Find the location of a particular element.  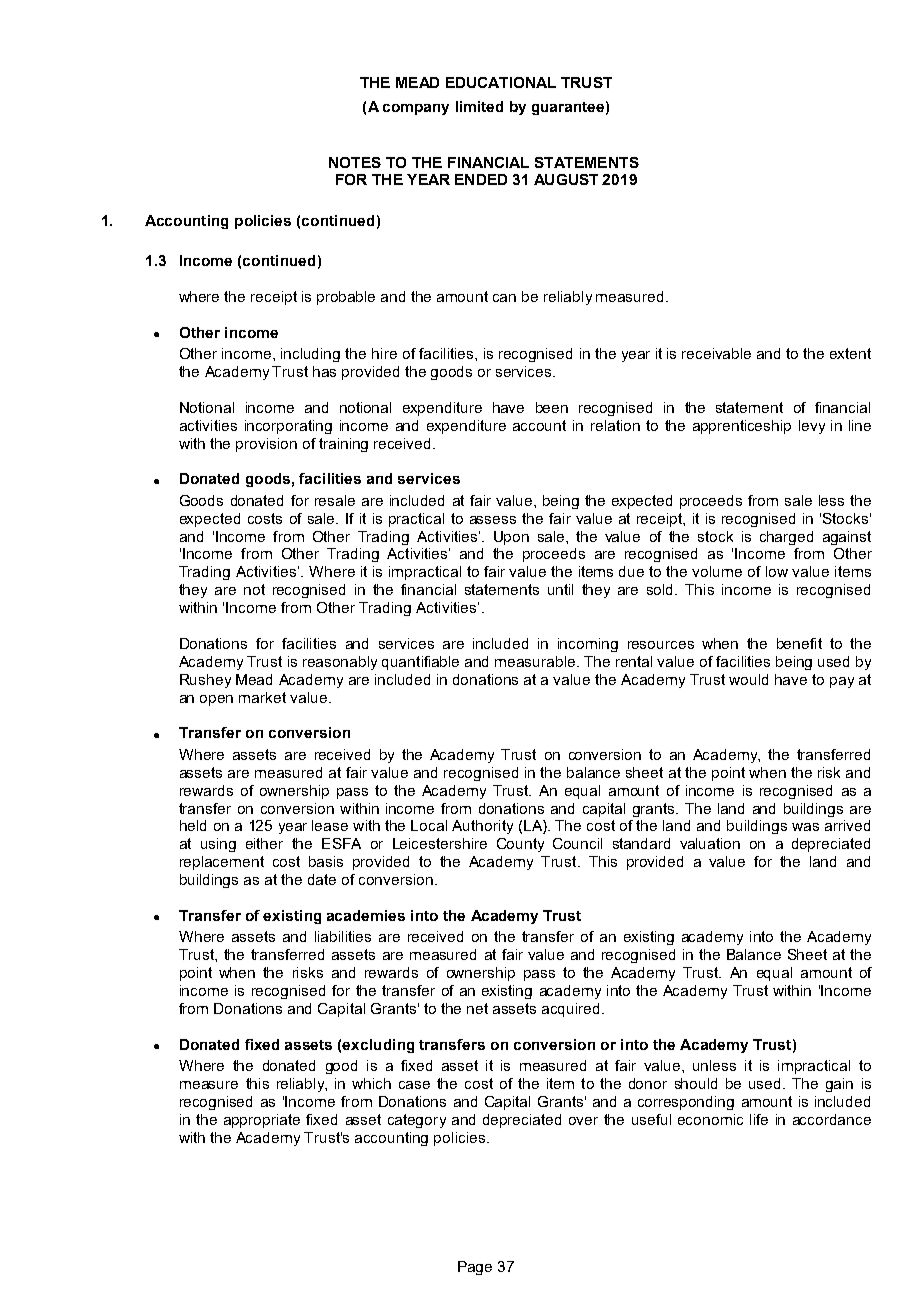

life is located at coordinates (759, 1119).
